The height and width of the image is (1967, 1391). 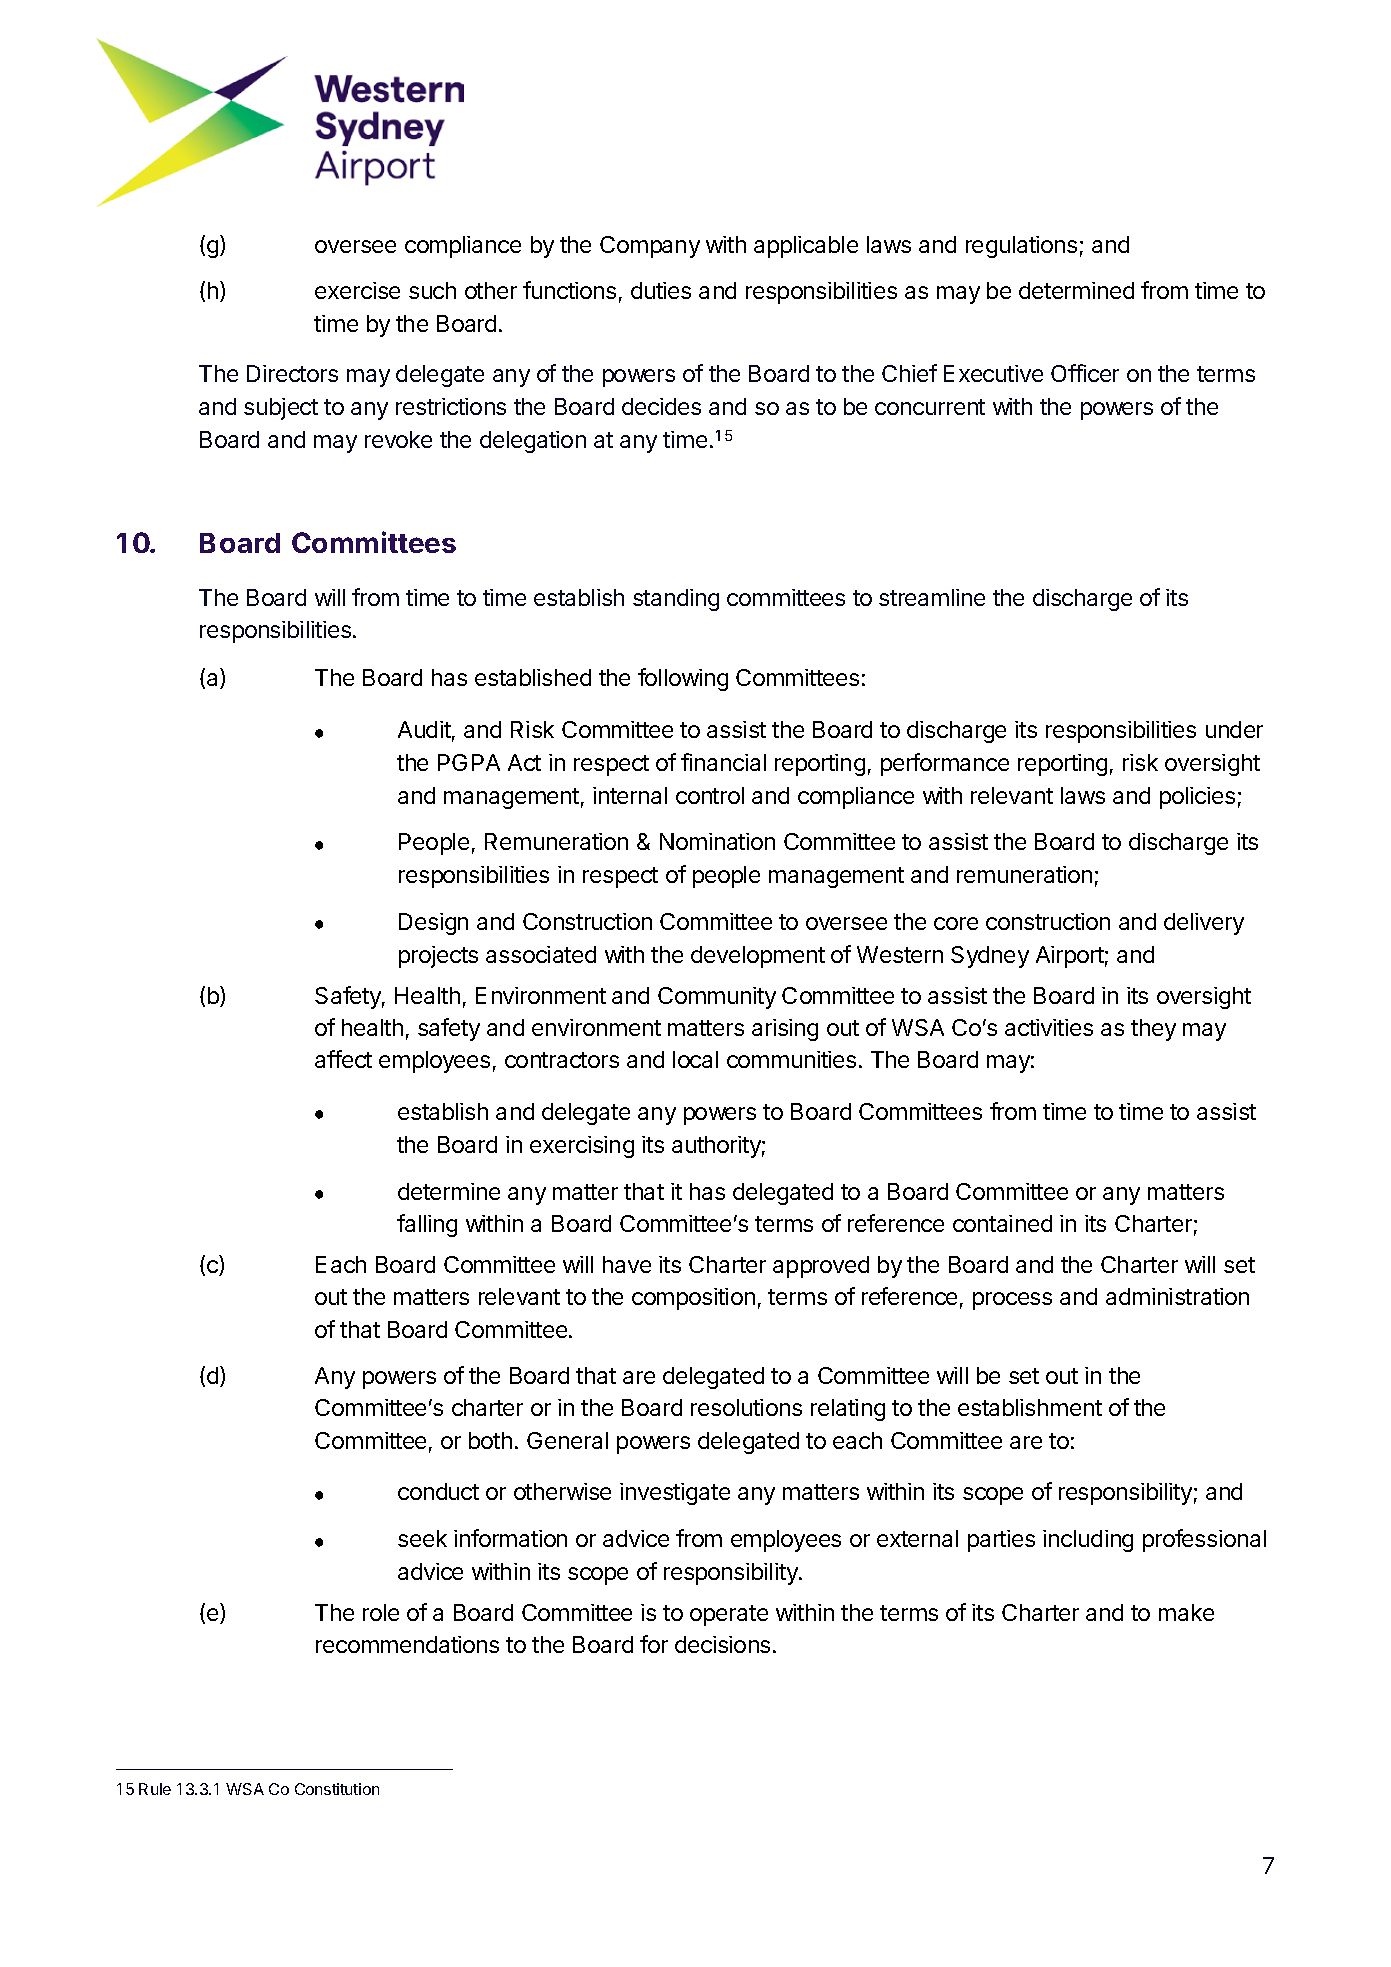 What do you see at coordinates (683, 679) in the image?
I see `following` at bounding box center [683, 679].
